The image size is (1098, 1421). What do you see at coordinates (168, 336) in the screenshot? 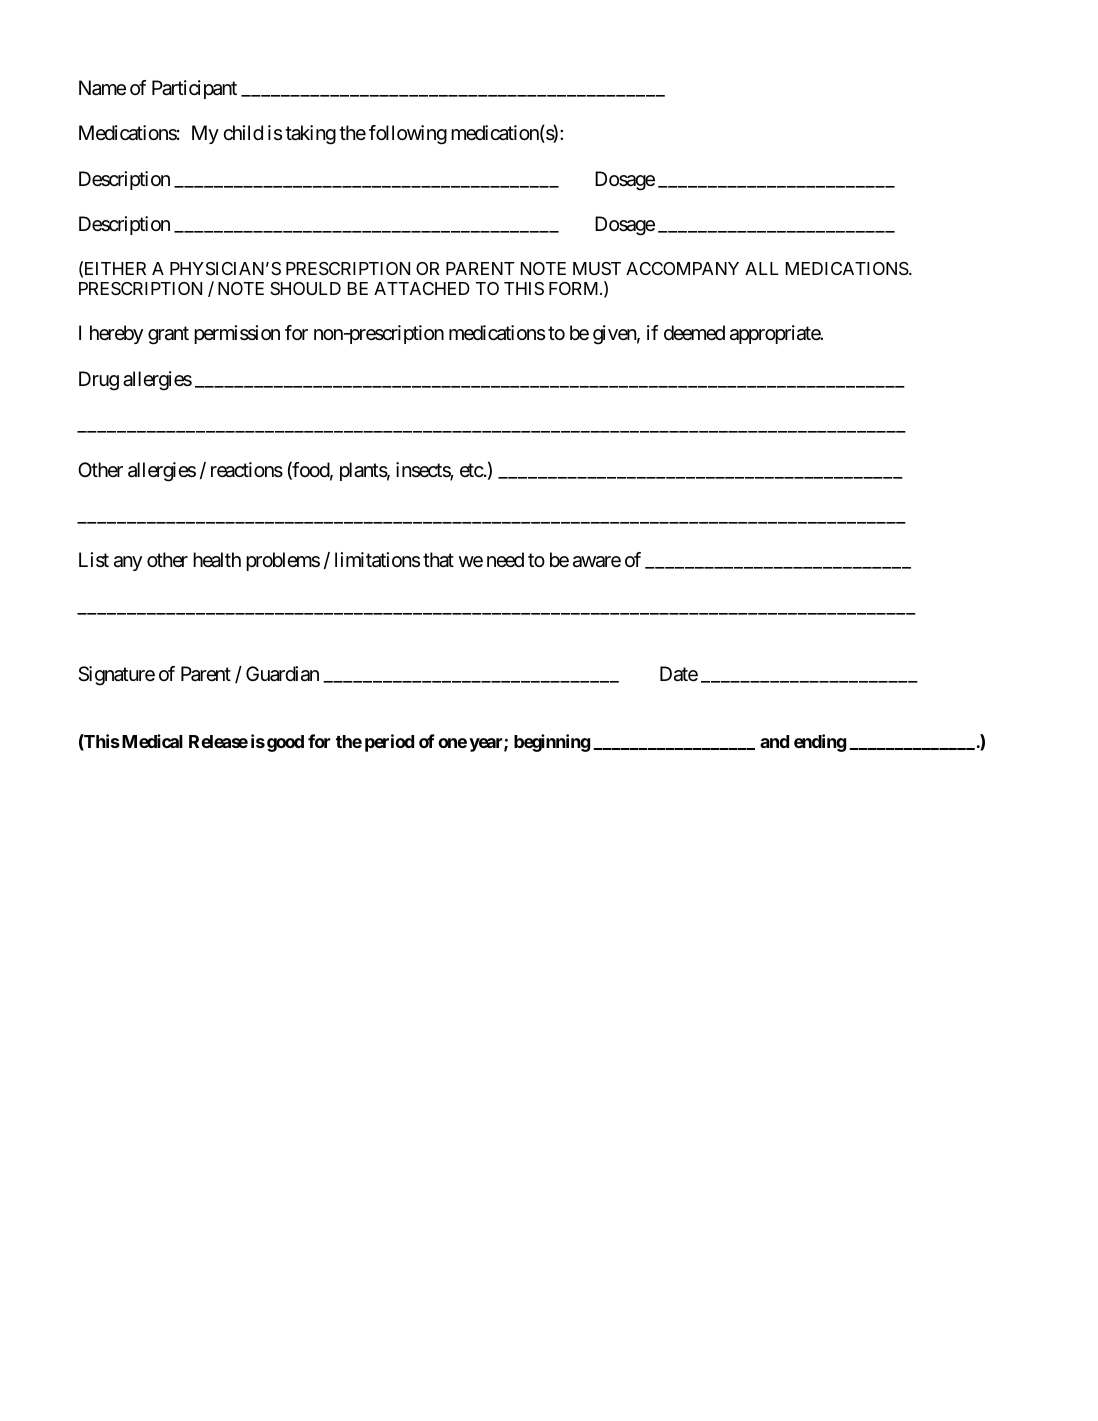
I see `grant` at bounding box center [168, 336].
